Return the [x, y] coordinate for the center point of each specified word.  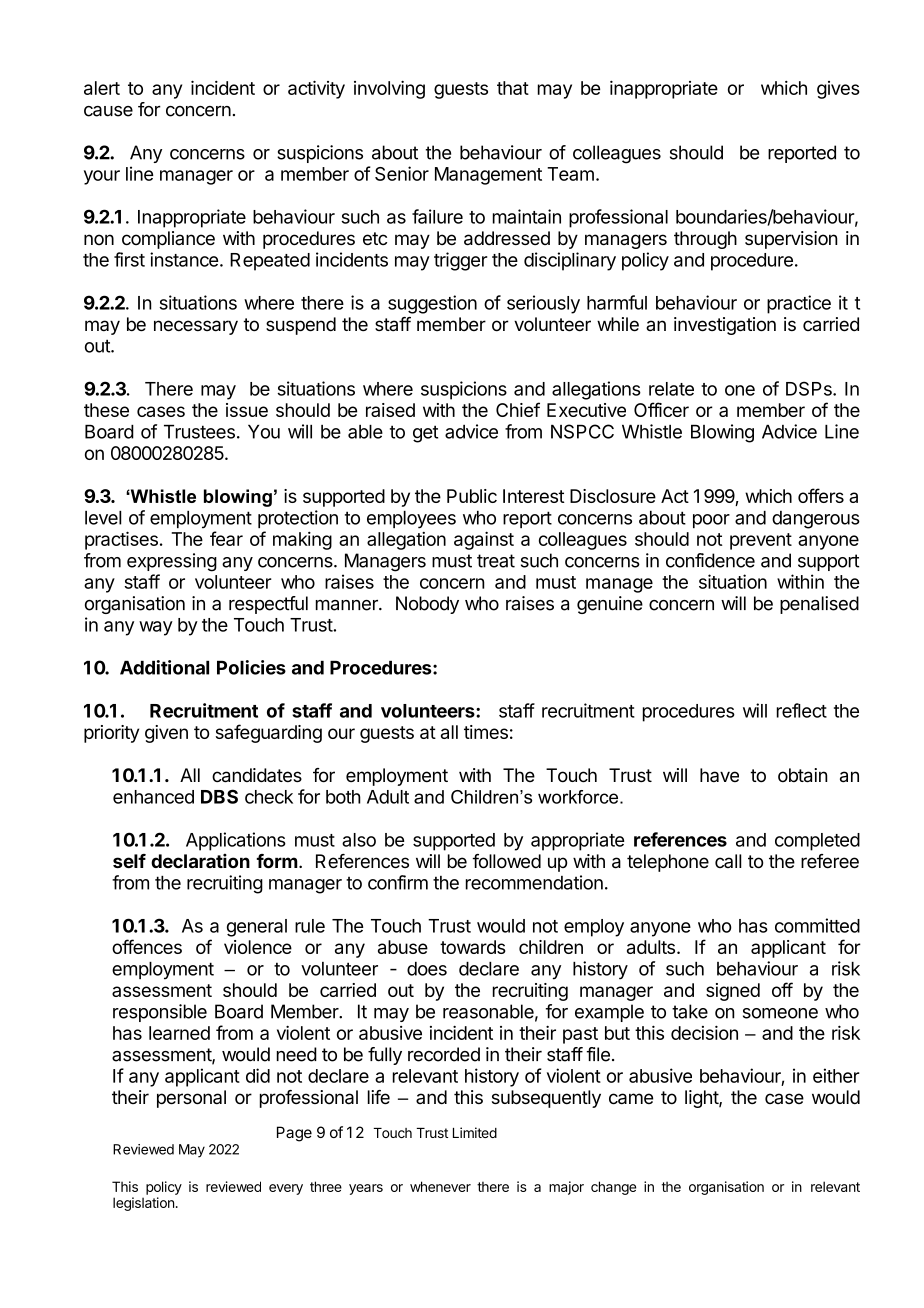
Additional [164, 667]
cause [108, 111]
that [513, 88]
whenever [440, 1186]
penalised [819, 605]
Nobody [427, 605]
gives [838, 90]
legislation [143, 1204]
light [702, 1099]
